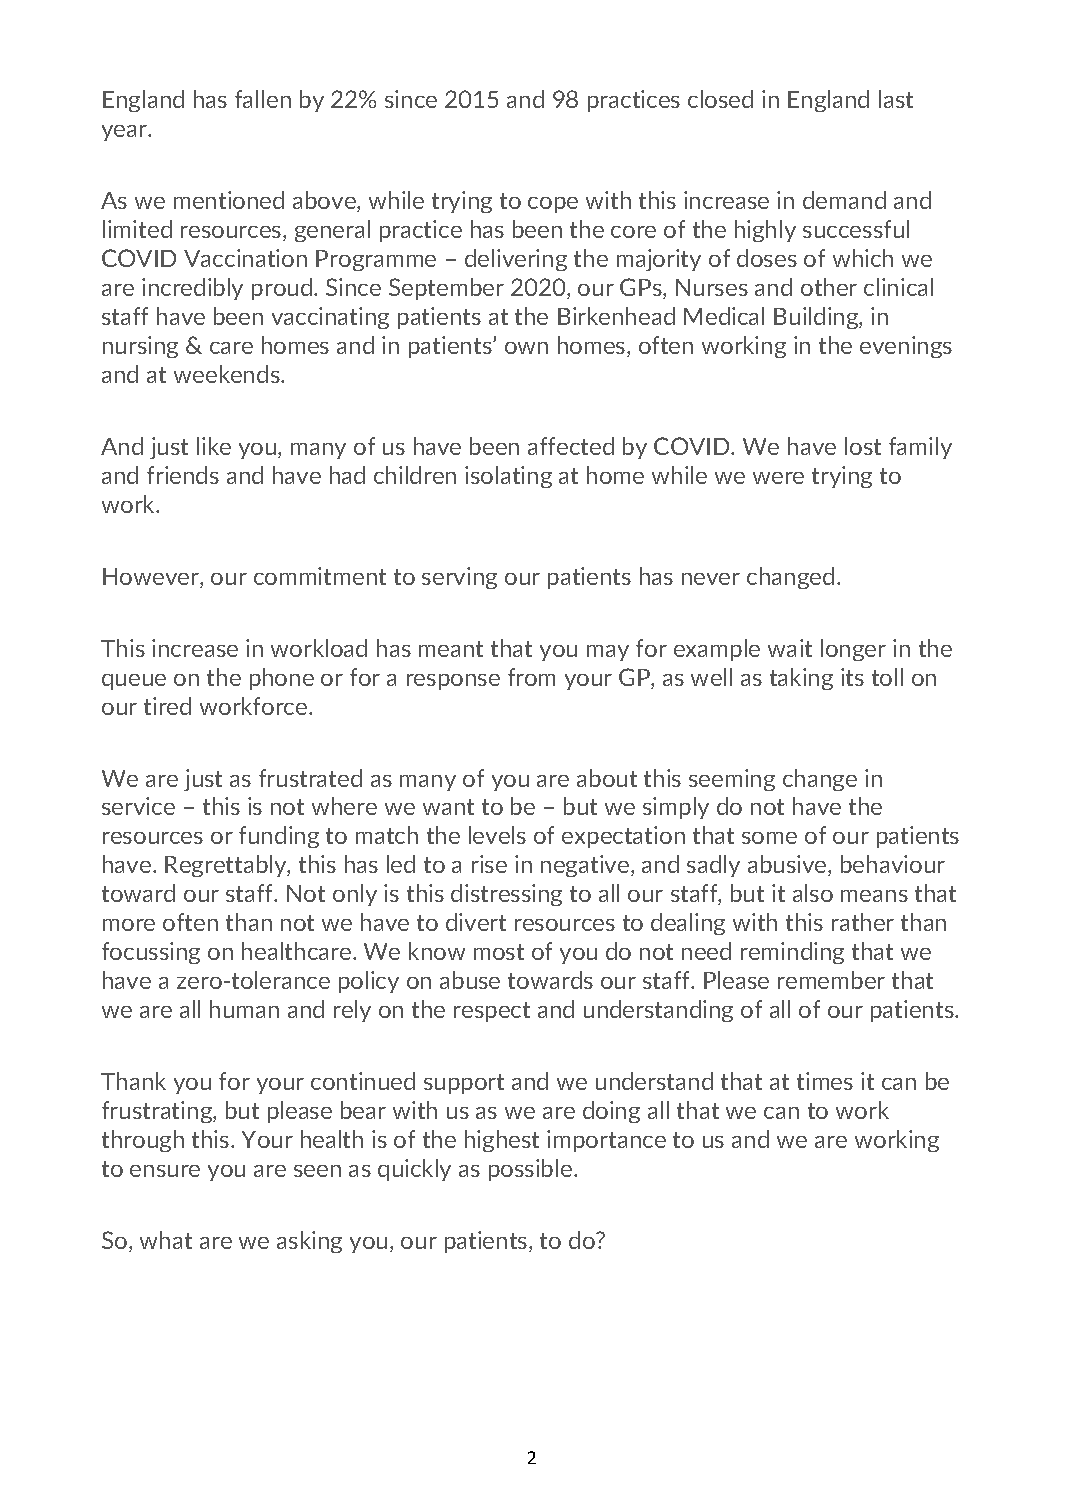  I want to click on last, so click(896, 99).
